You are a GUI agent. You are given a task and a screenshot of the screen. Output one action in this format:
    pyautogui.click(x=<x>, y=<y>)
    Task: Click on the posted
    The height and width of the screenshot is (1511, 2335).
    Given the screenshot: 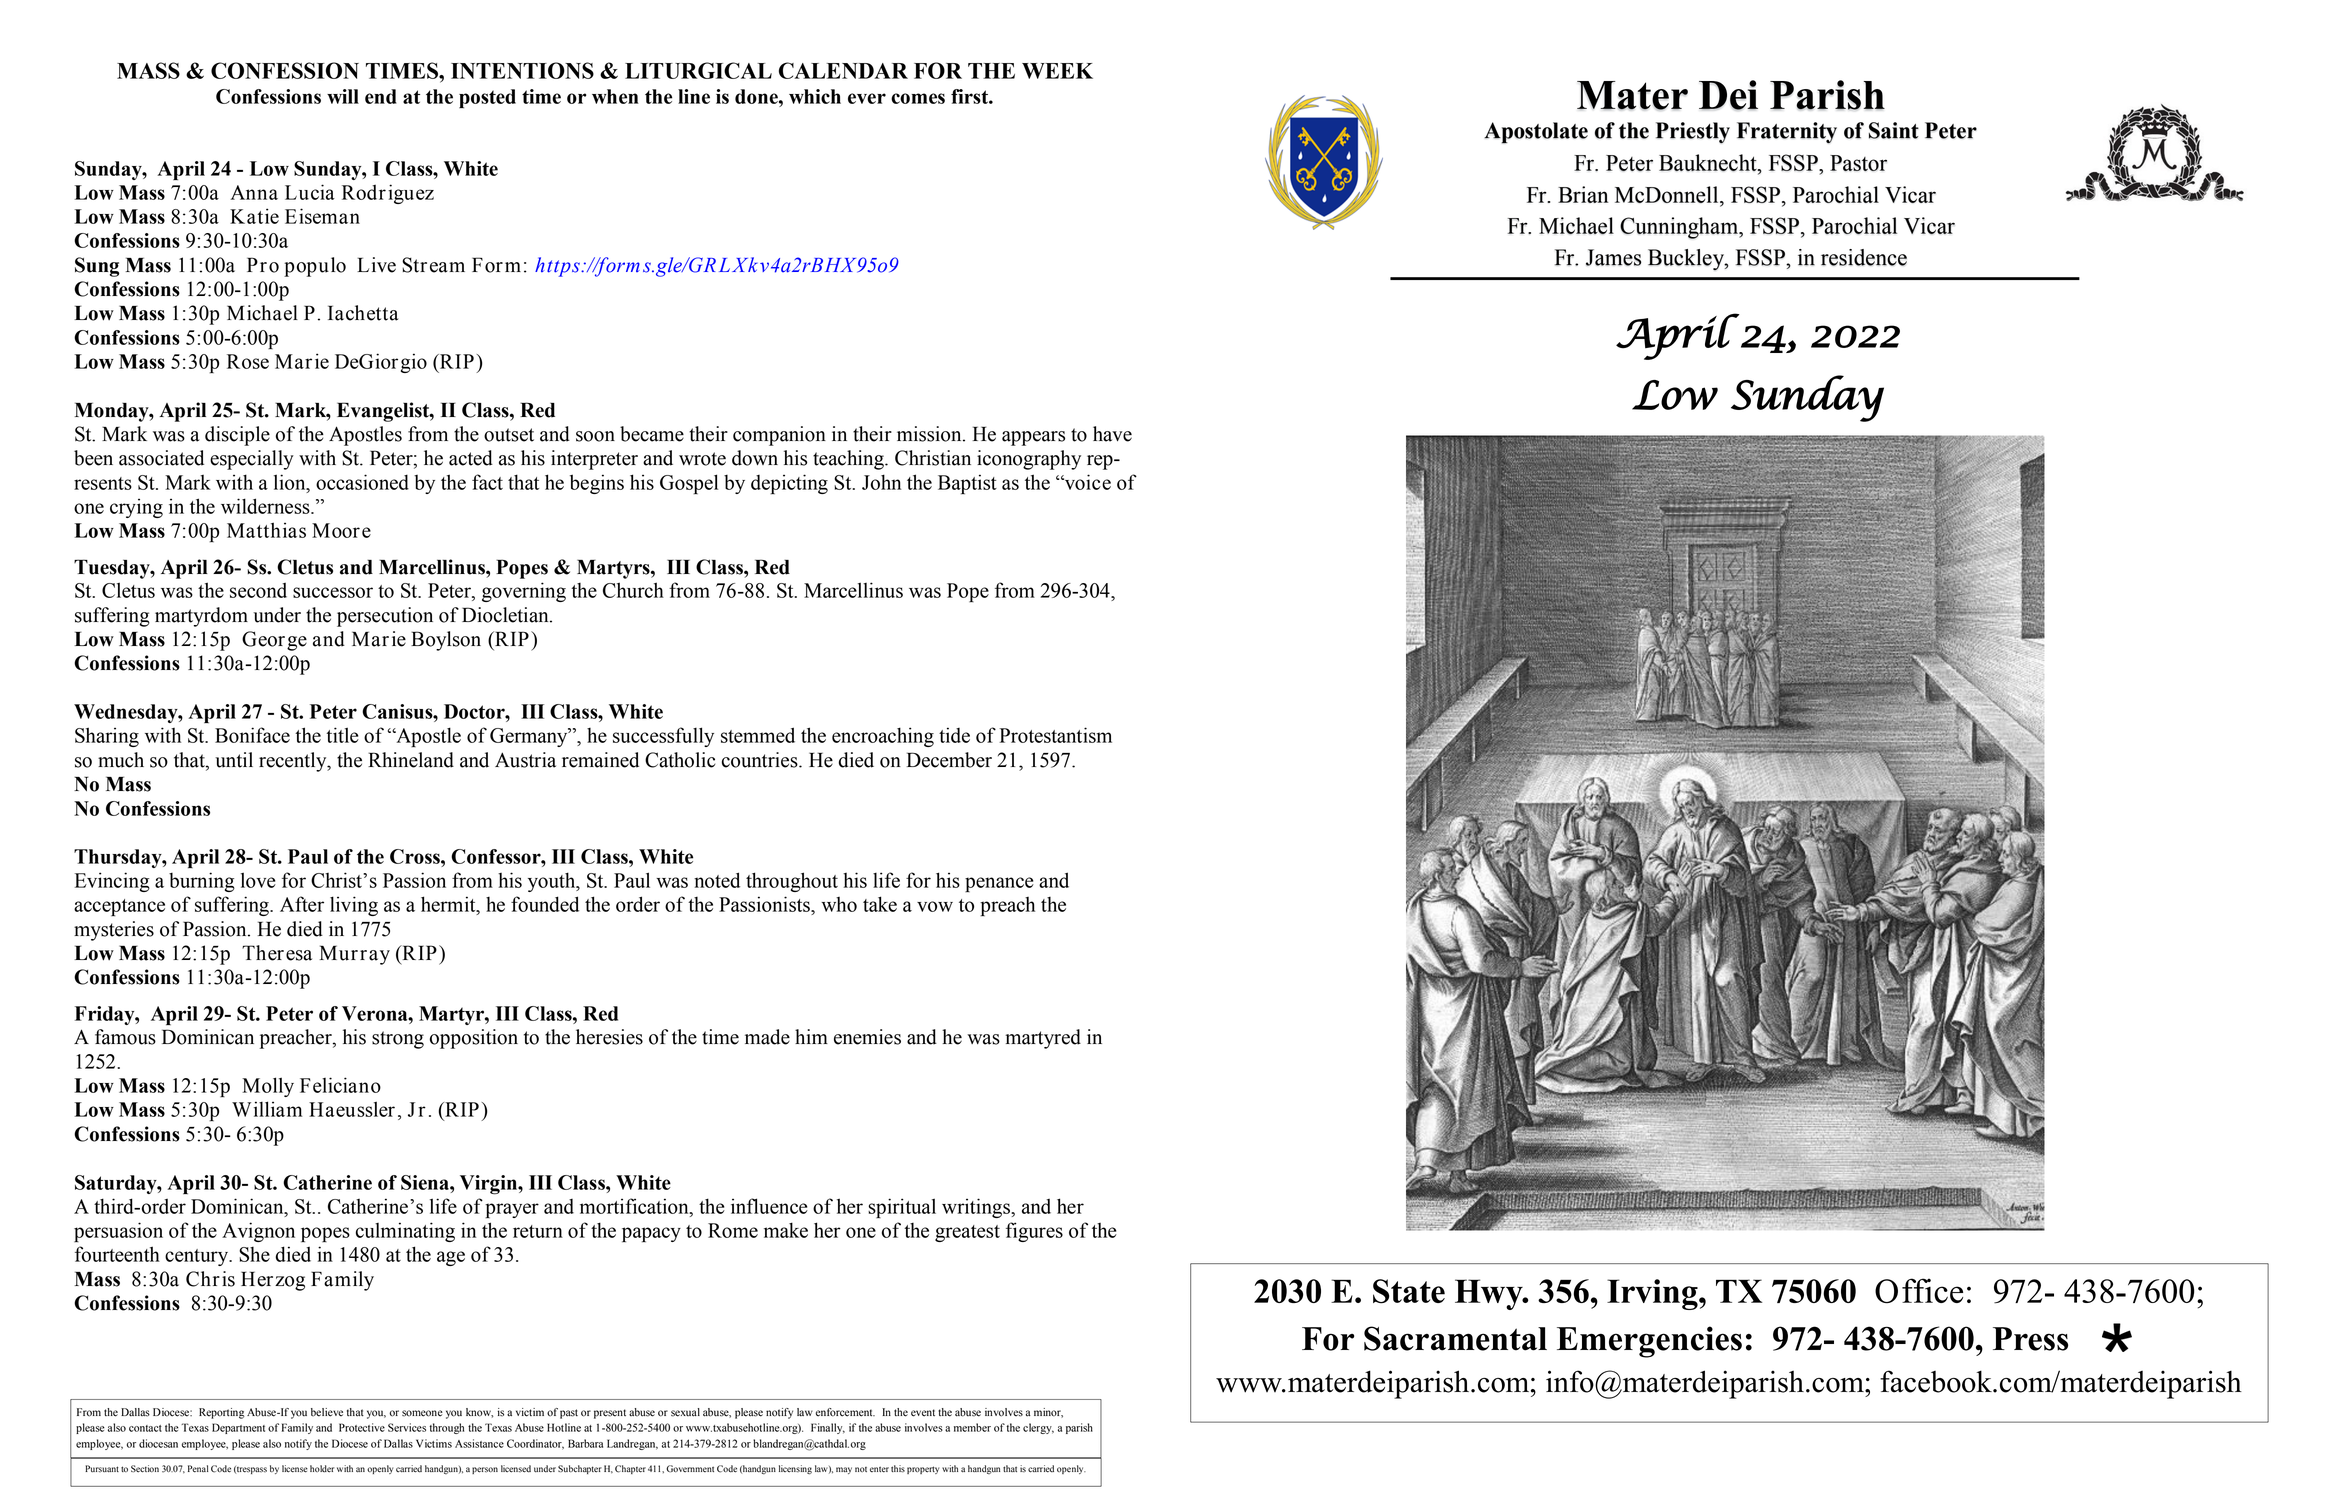 What is the action you would take?
    pyautogui.click(x=487, y=99)
